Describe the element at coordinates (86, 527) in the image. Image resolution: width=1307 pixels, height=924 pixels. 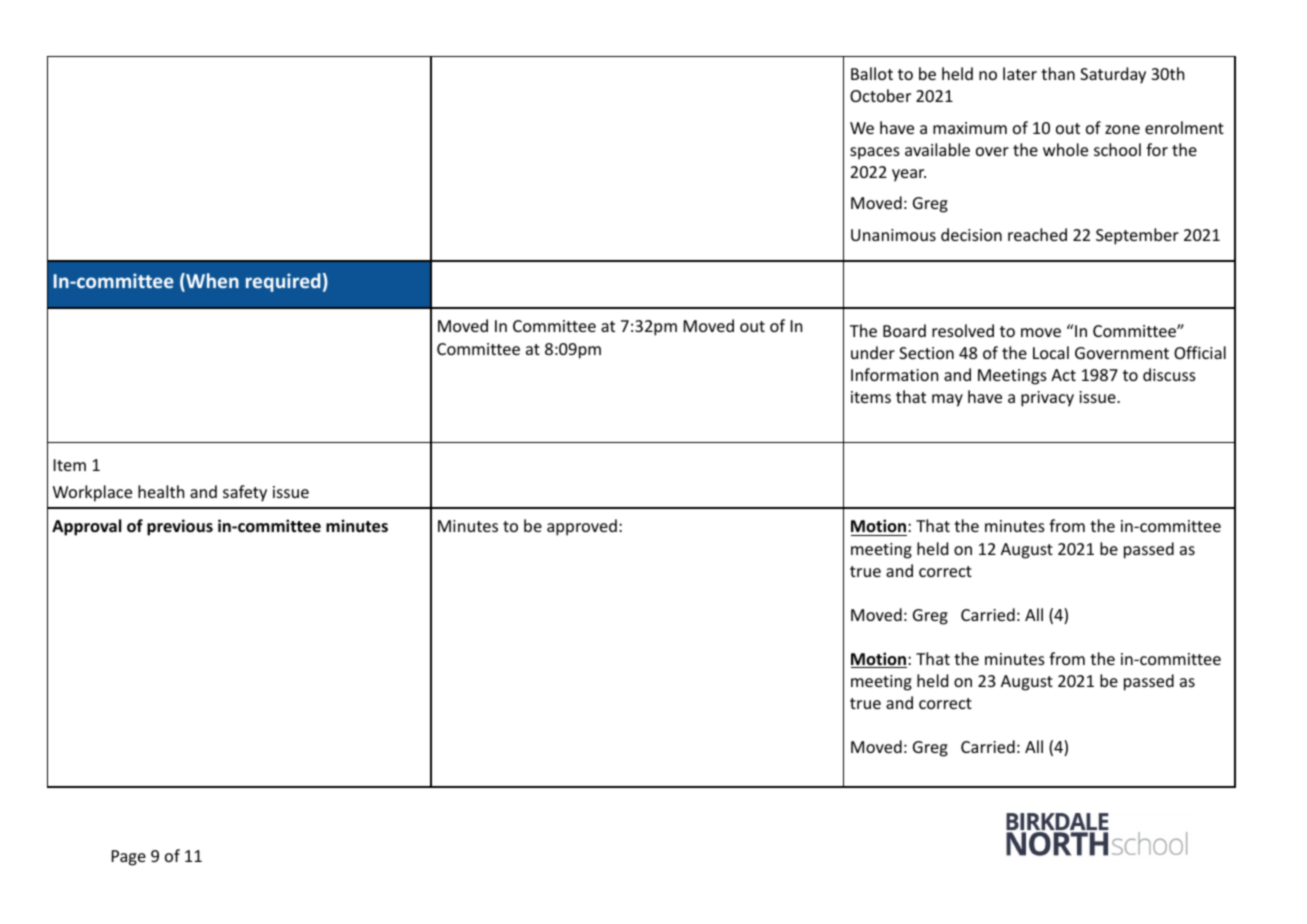
I see `Approval` at that location.
